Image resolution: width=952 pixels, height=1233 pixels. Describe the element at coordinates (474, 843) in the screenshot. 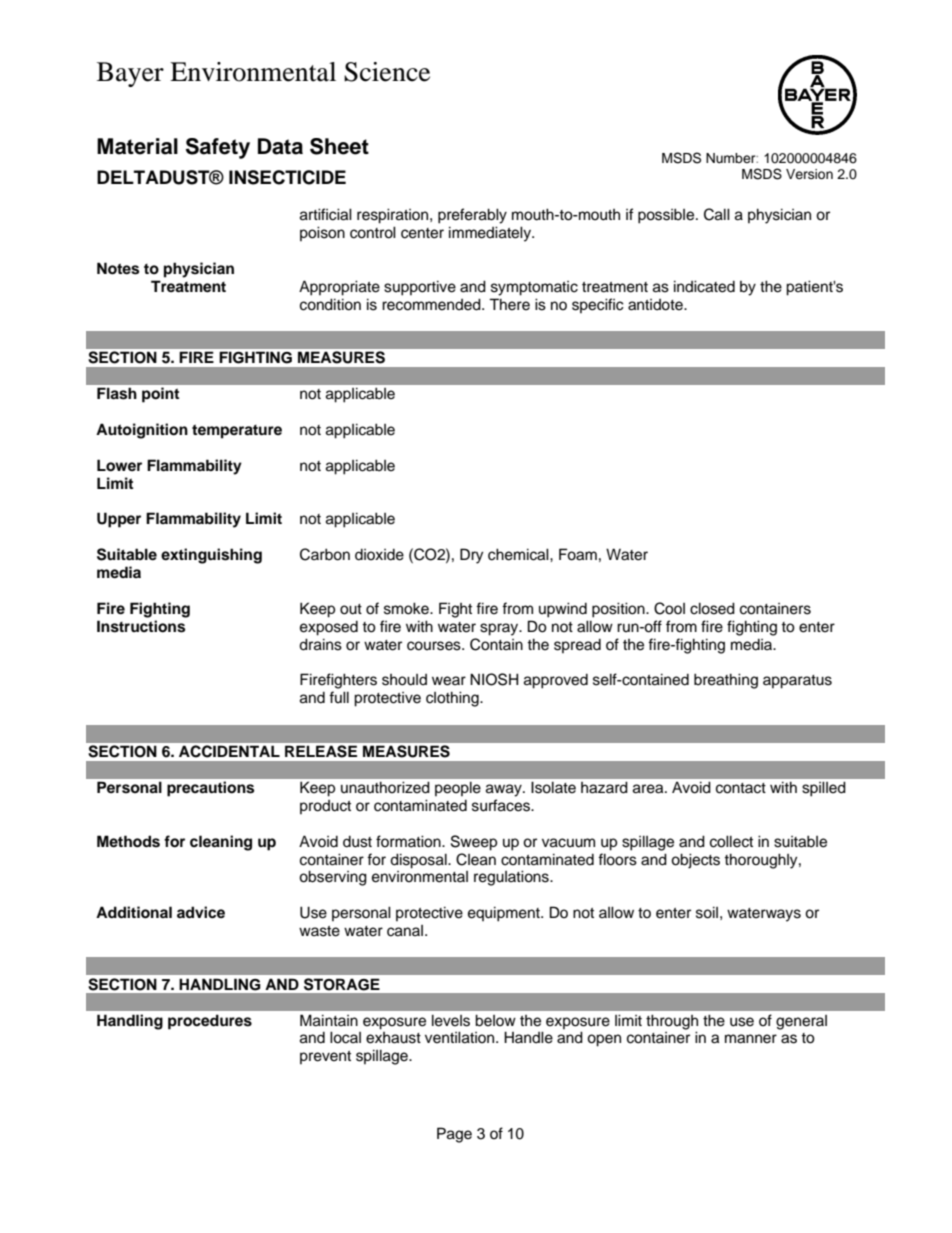

I see `Sweep` at that location.
